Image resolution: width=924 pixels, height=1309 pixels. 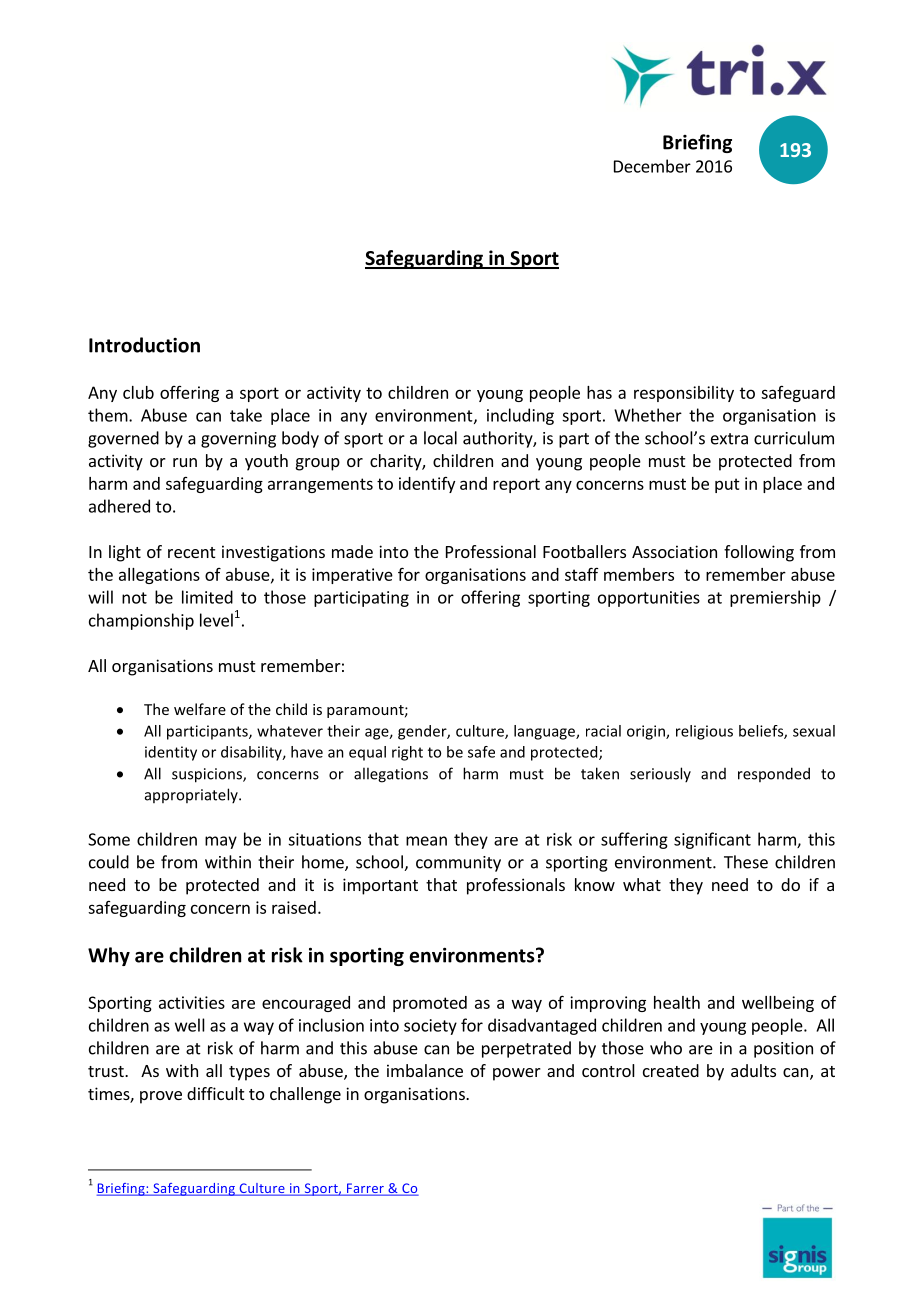 What do you see at coordinates (458, 864) in the screenshot?
I see `community` at bounding box center [458, 864].
